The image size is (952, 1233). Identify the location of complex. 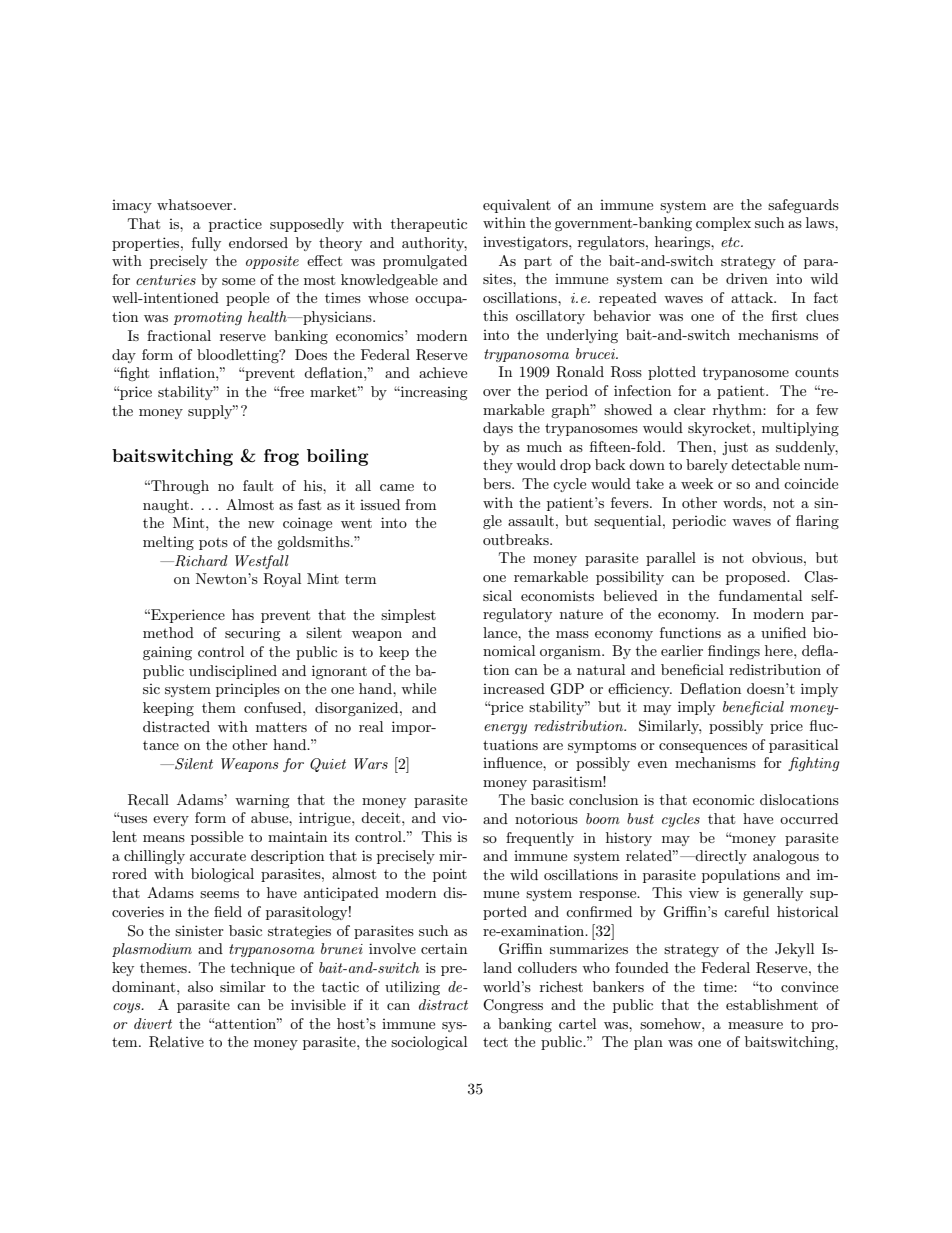
(723, 224).
